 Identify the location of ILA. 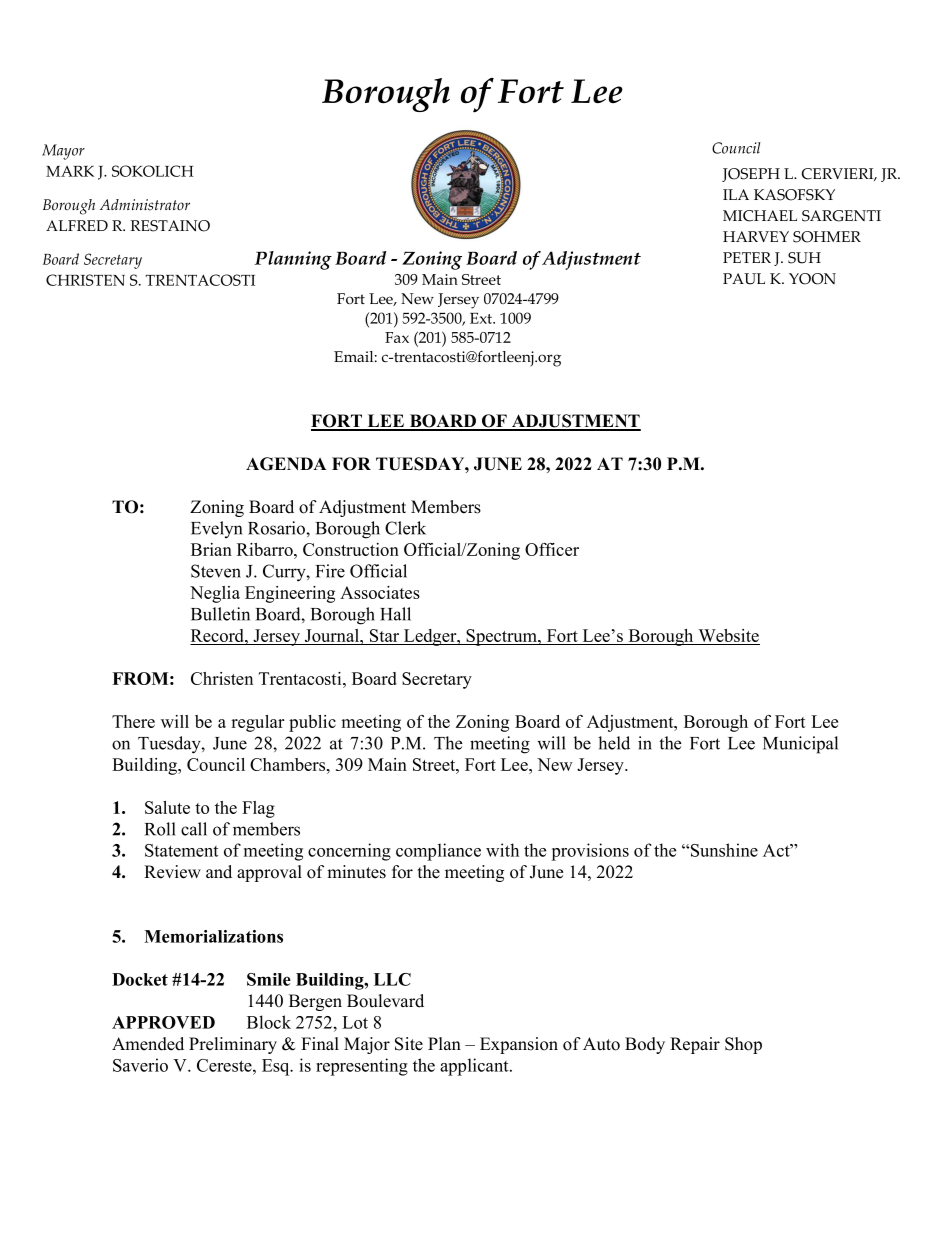
(736, 194).
